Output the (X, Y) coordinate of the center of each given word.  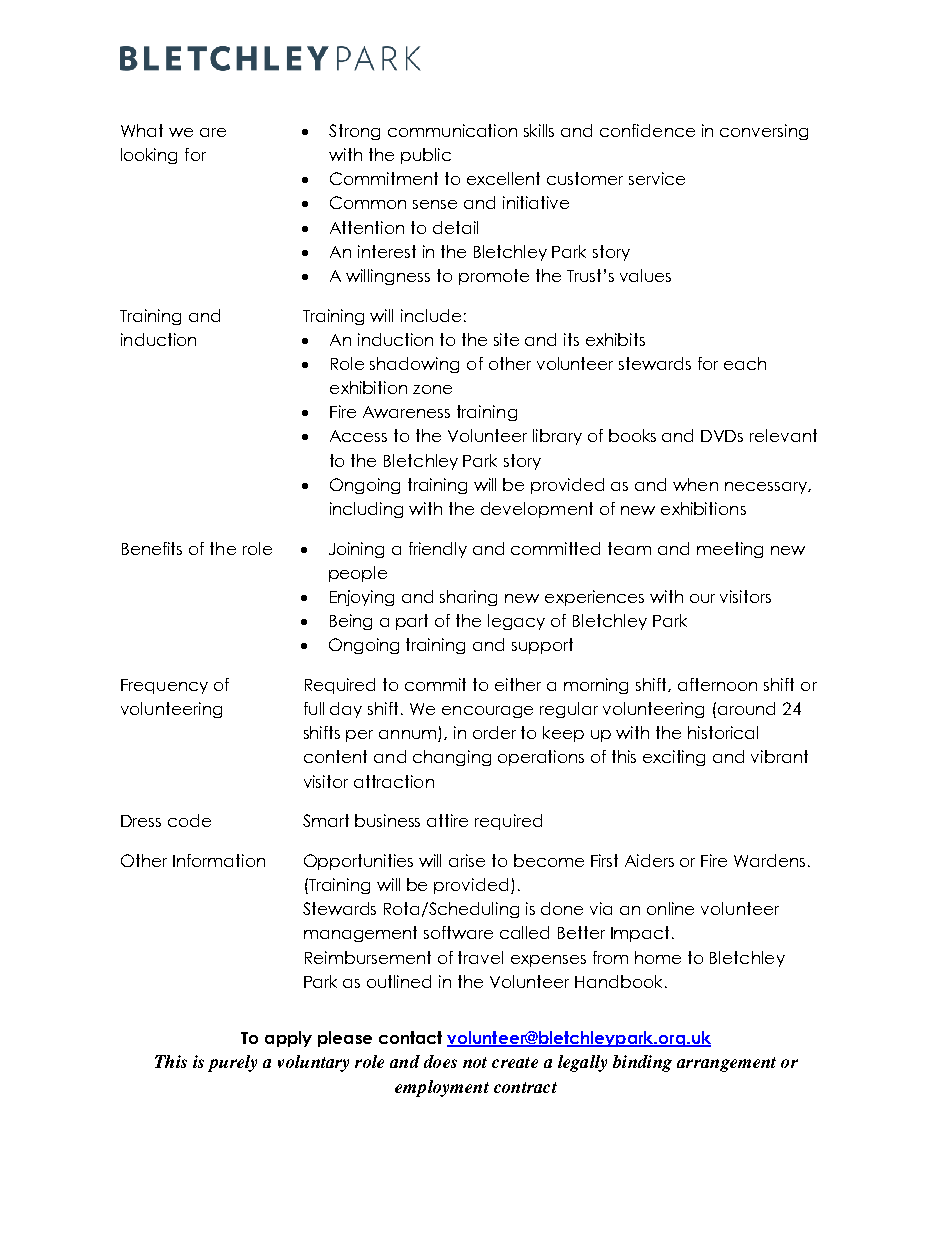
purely (232, 1063)
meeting (730, 550)
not (475, 1062)
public (426, 156)
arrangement (726, 1064)
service (657, 178)
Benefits (152, 548)
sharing (468, 598)
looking (149, 156)
